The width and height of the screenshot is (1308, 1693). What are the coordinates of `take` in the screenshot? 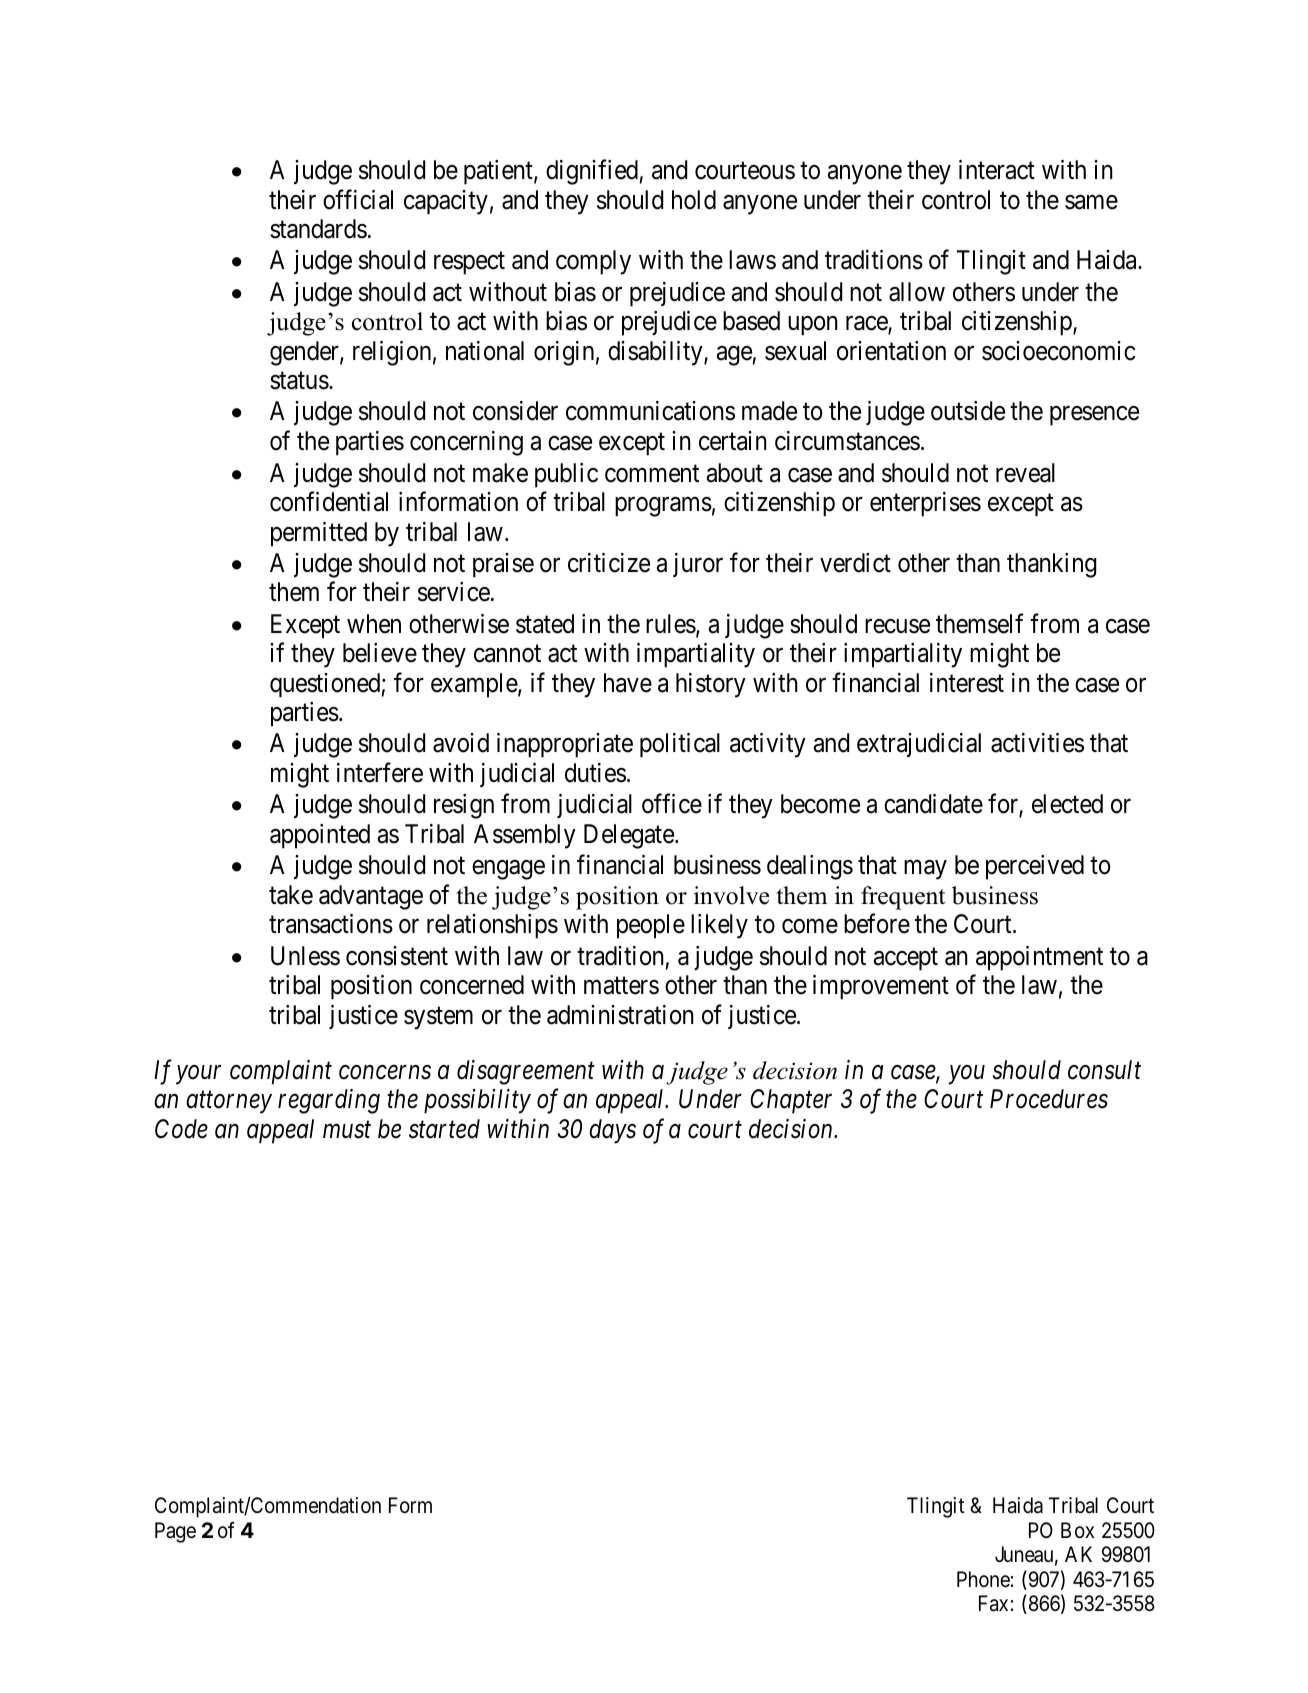 It's located at (291, 895).
